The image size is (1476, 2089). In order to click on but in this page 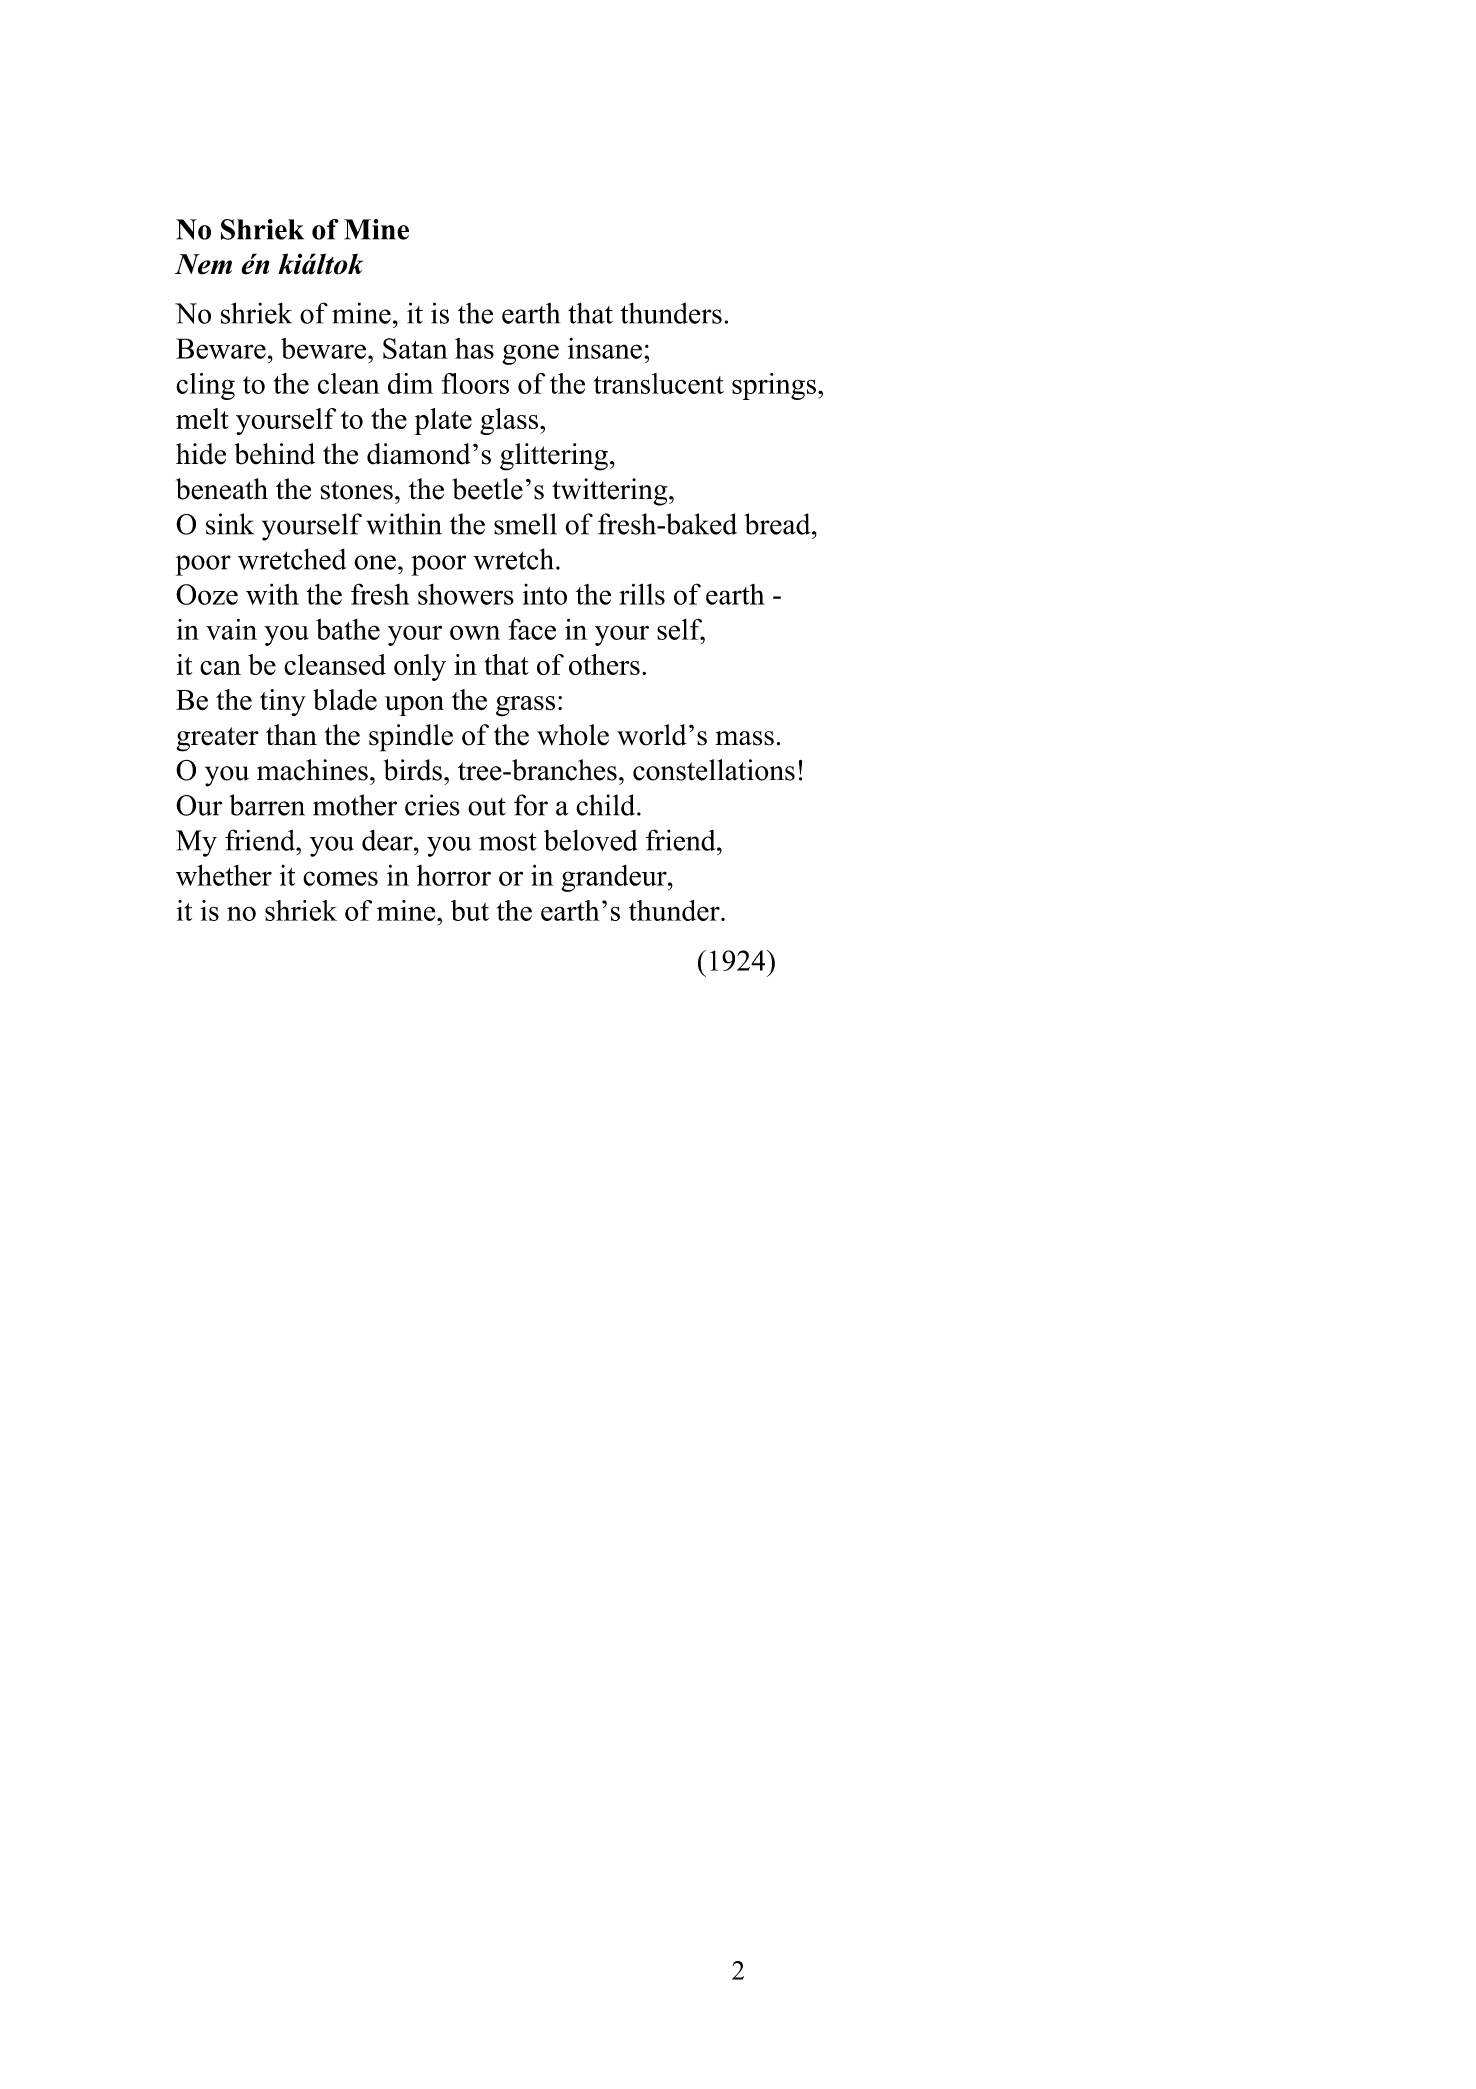, I will do `click(470, 910)`.
